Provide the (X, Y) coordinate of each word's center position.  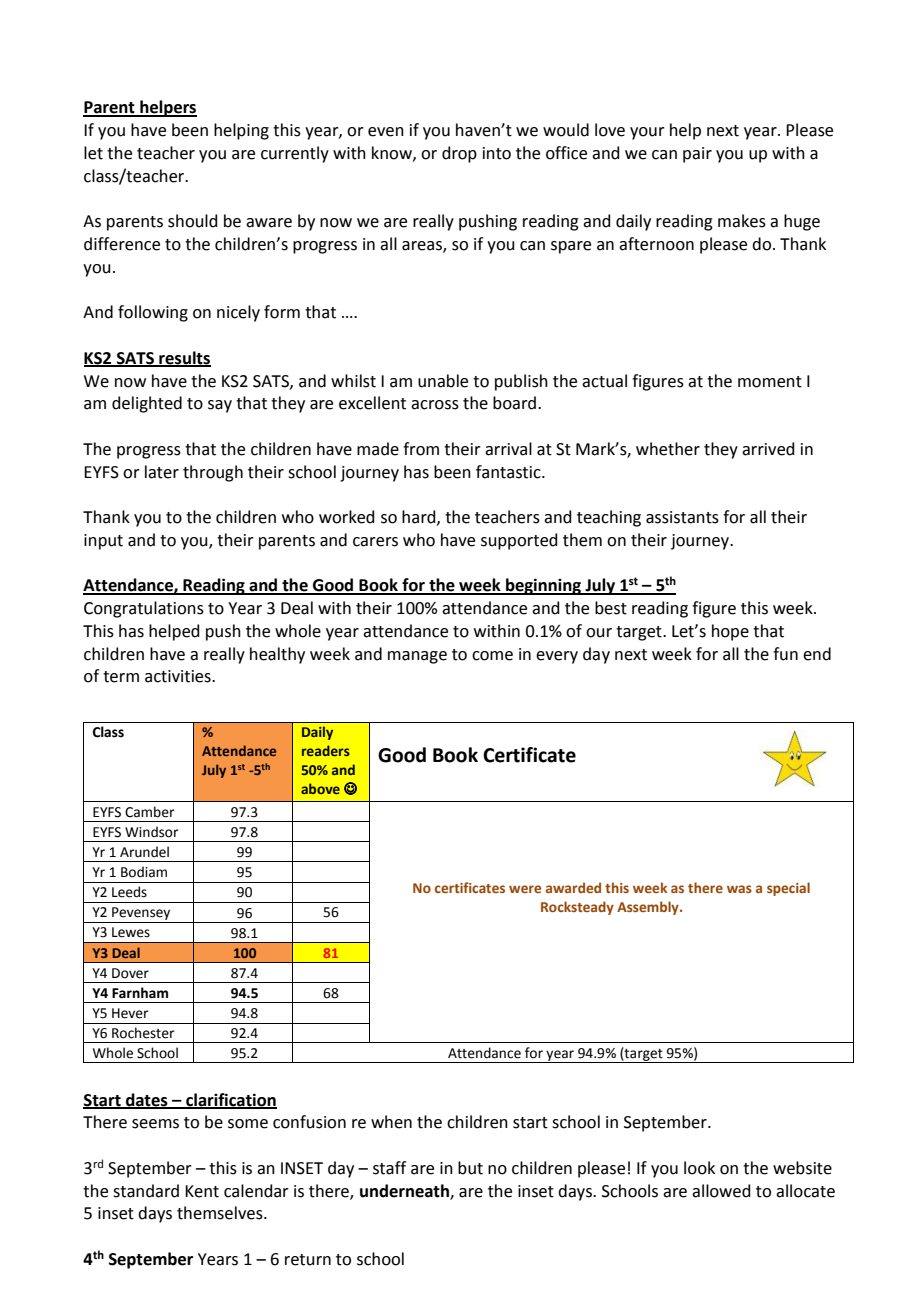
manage (417, 657)
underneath (405, 1191)
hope (730, 632)
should (193, 221)
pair (697, 155)
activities (179, 676)
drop (459, 154)
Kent (202, 1191)
